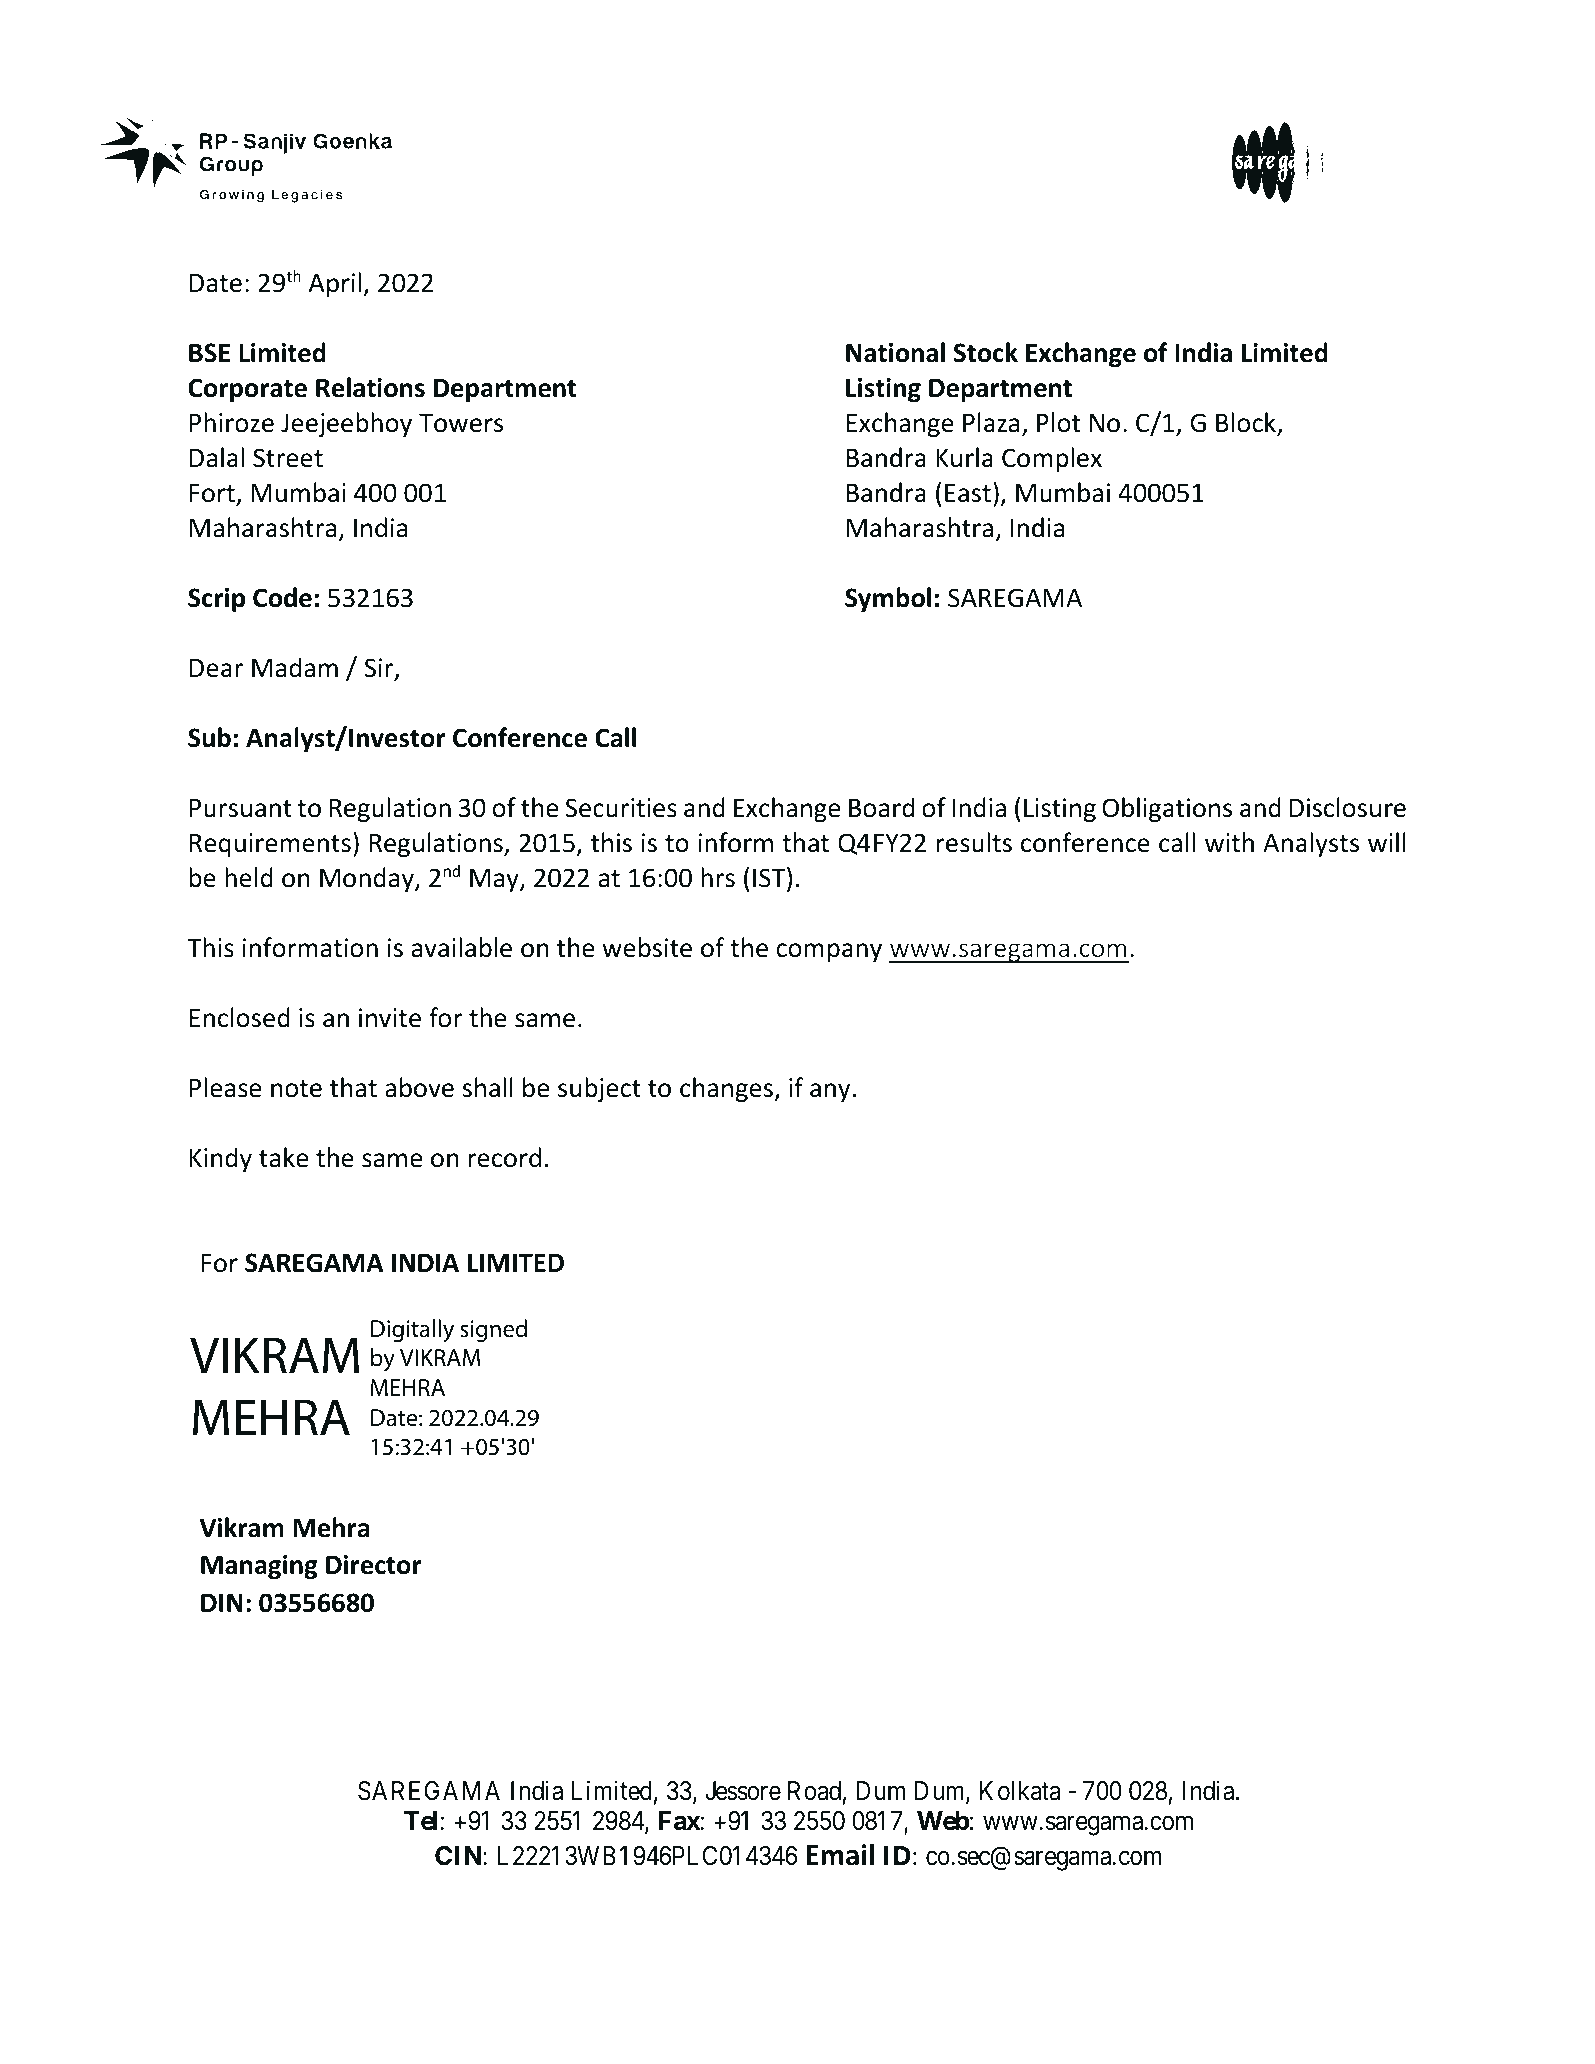 Image resolution: width=1595 pixels, height=2064 pixels. What do you see at coordinates (727, 1089) in the page?
I see `changes` at bounding box center [727, 1089].
